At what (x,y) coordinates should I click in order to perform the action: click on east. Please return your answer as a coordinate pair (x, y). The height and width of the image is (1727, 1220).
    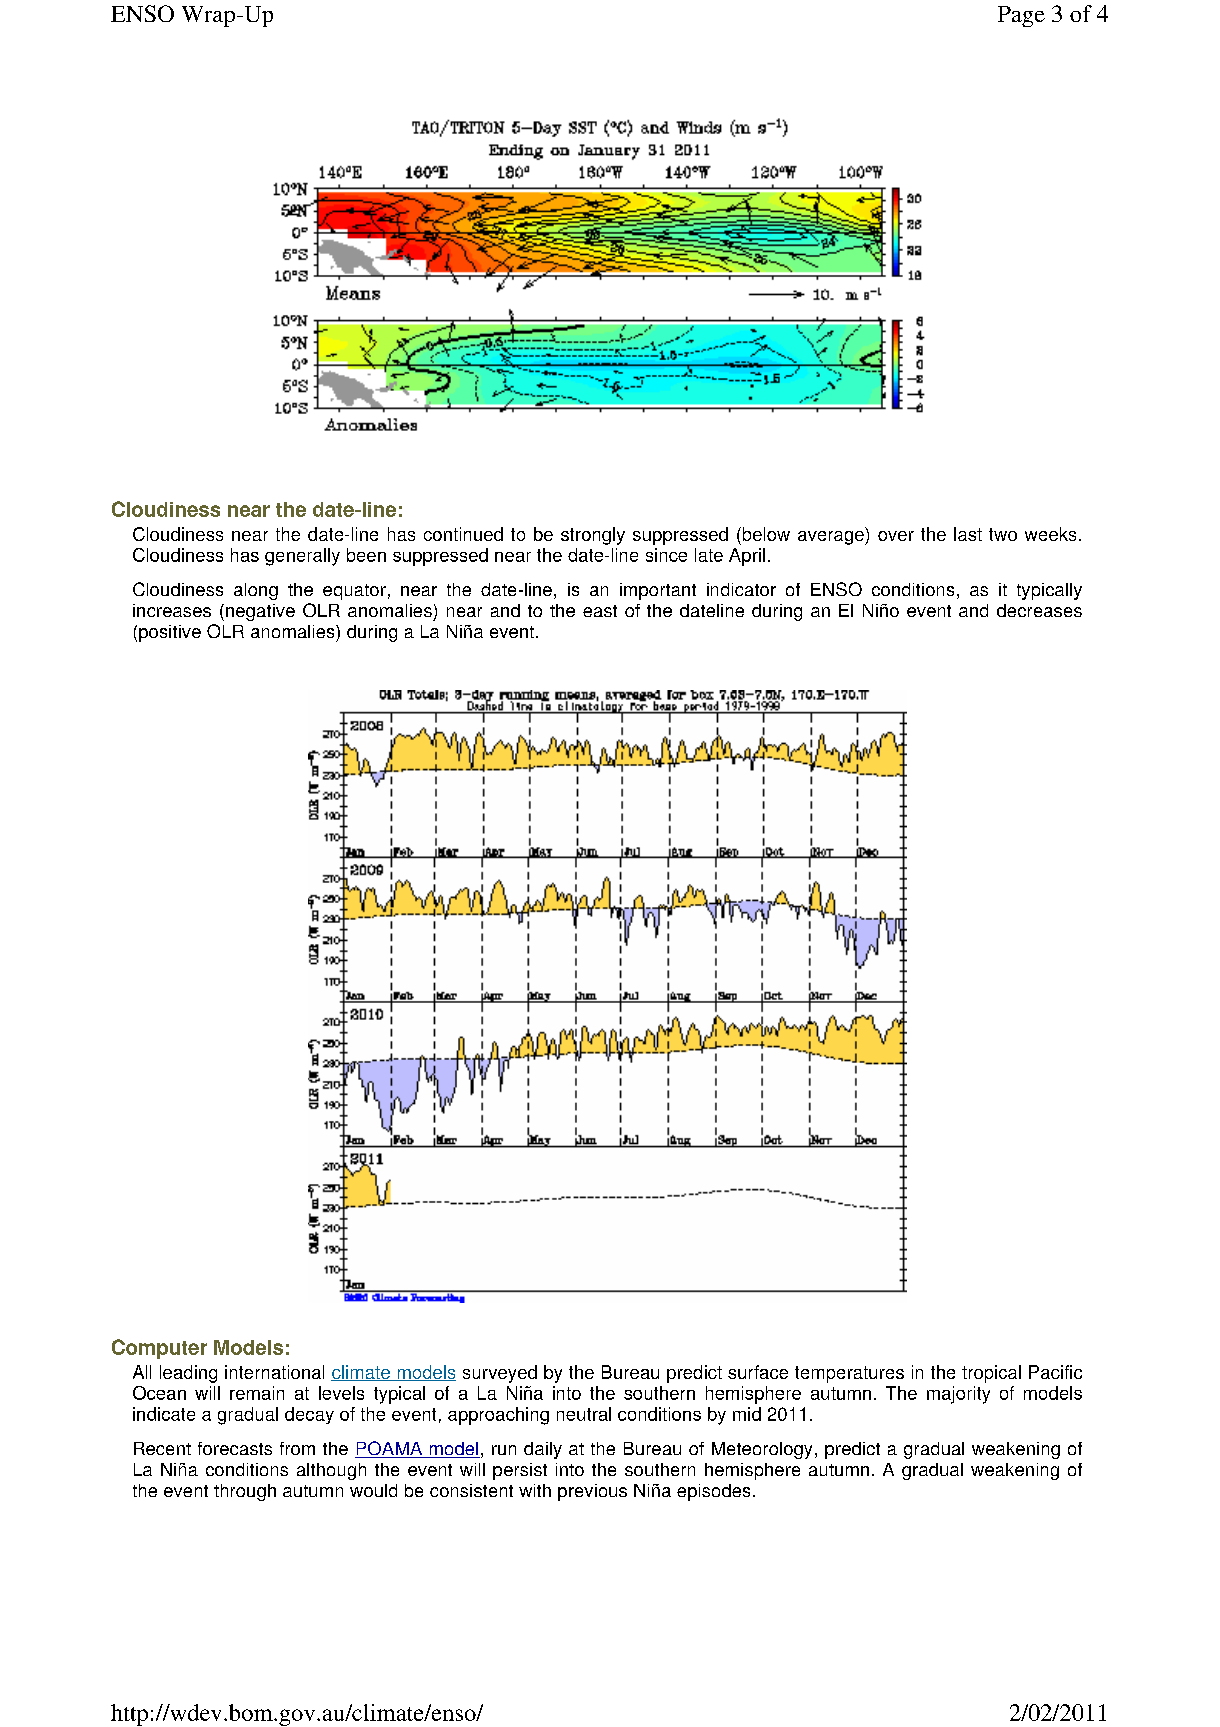
    Looking at the image, I should click on (600, 611).
